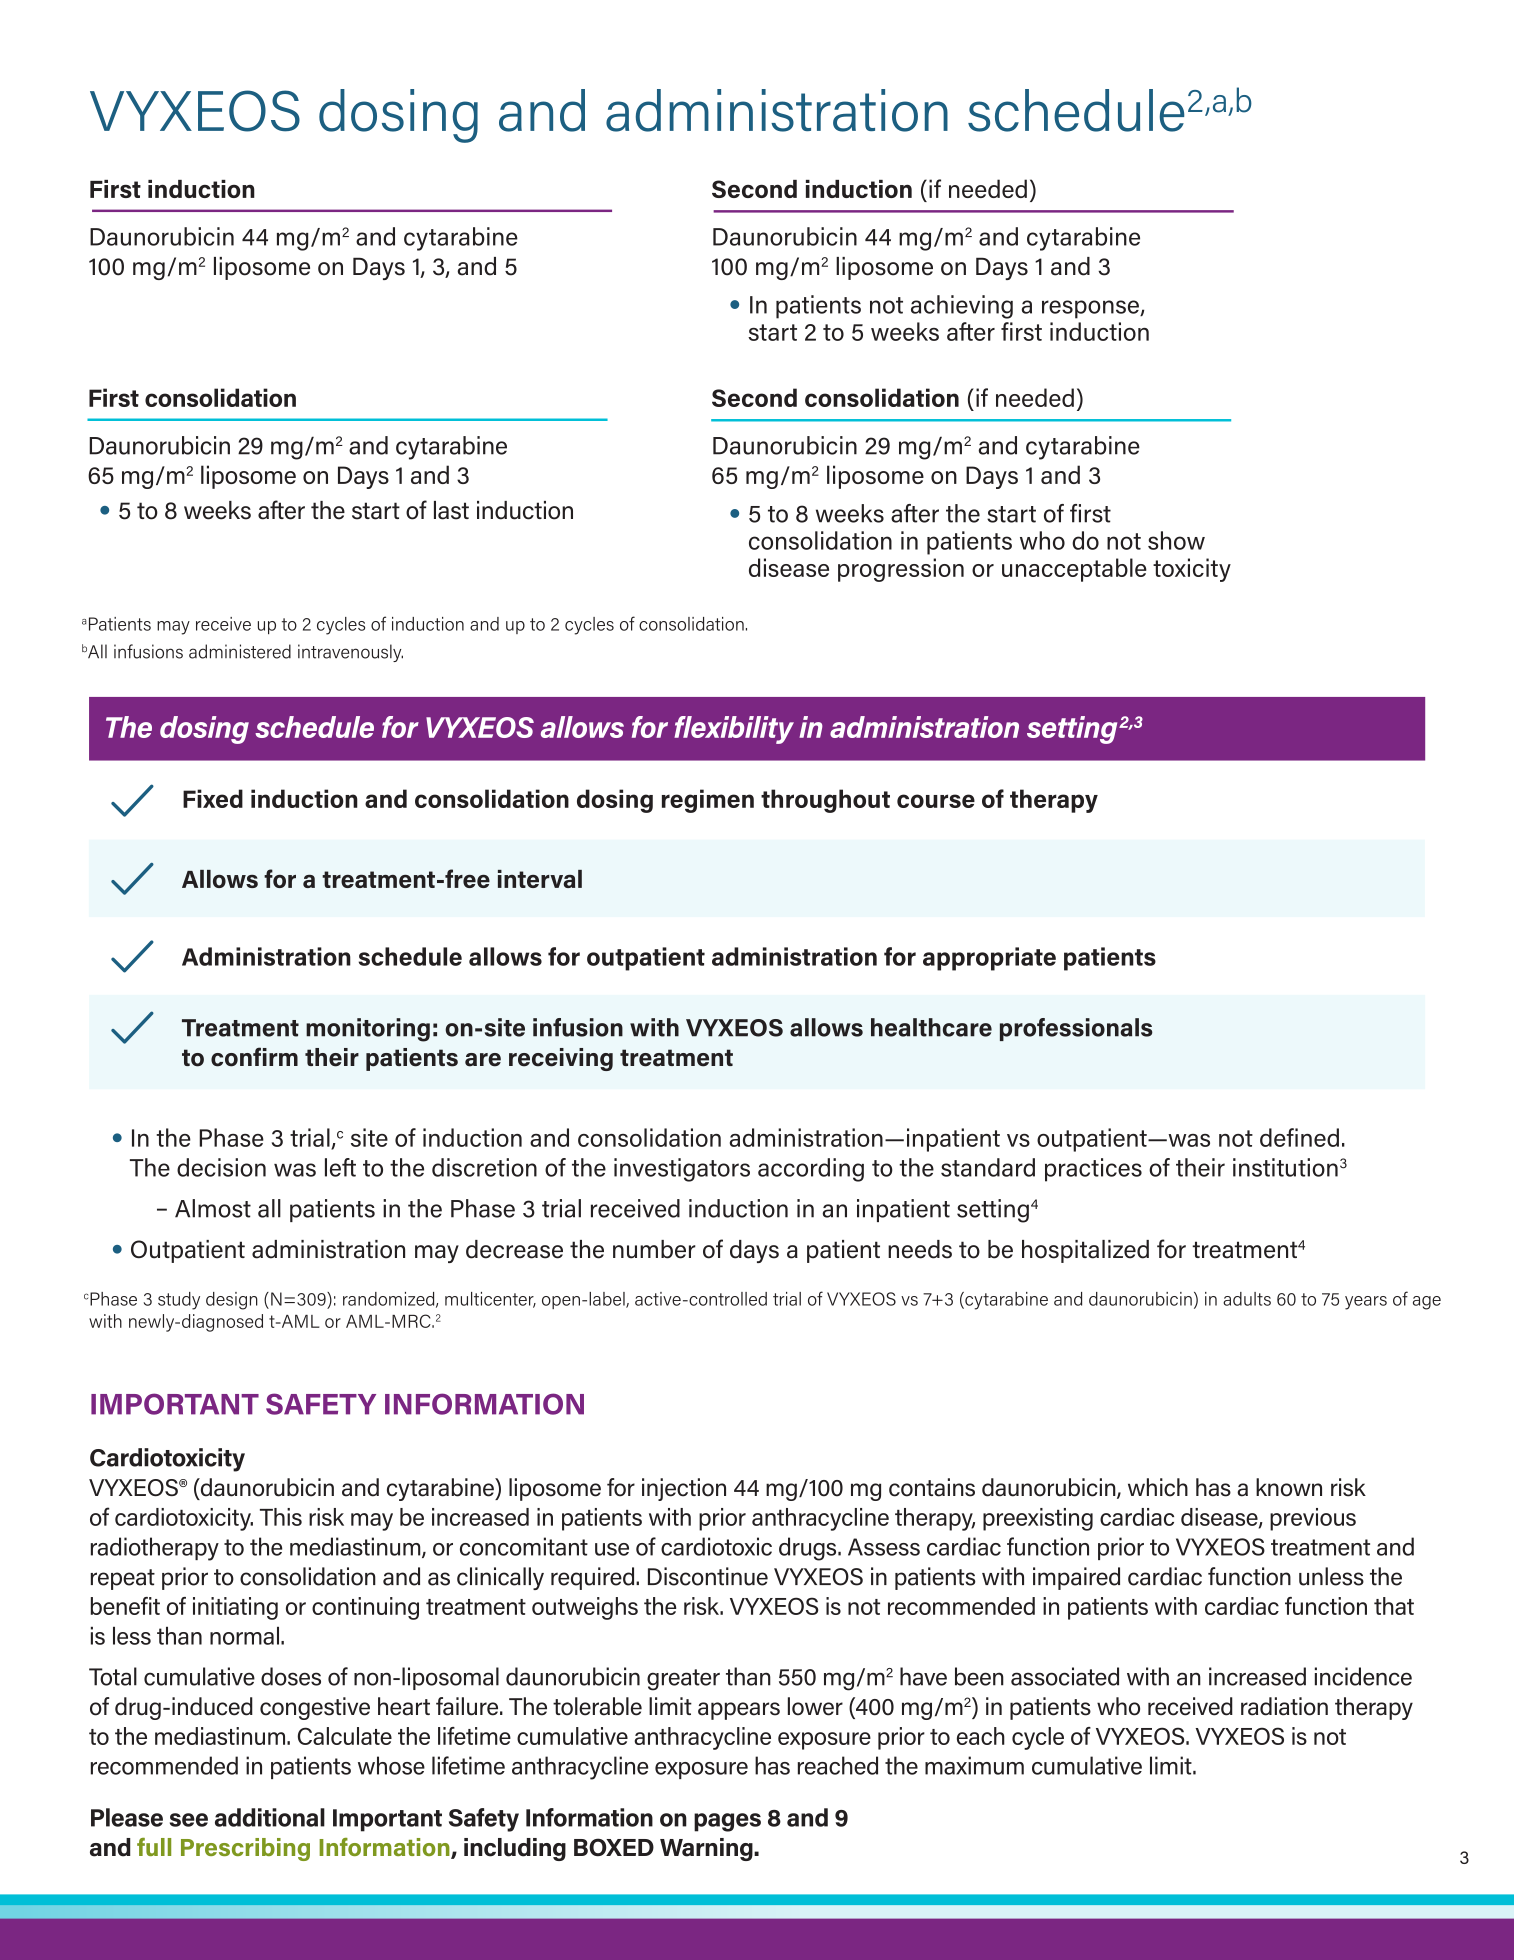 This document has height=1960, width=1514. Describe the element at coordinates (1289, 1487) in the document. I see `known` at that location.
